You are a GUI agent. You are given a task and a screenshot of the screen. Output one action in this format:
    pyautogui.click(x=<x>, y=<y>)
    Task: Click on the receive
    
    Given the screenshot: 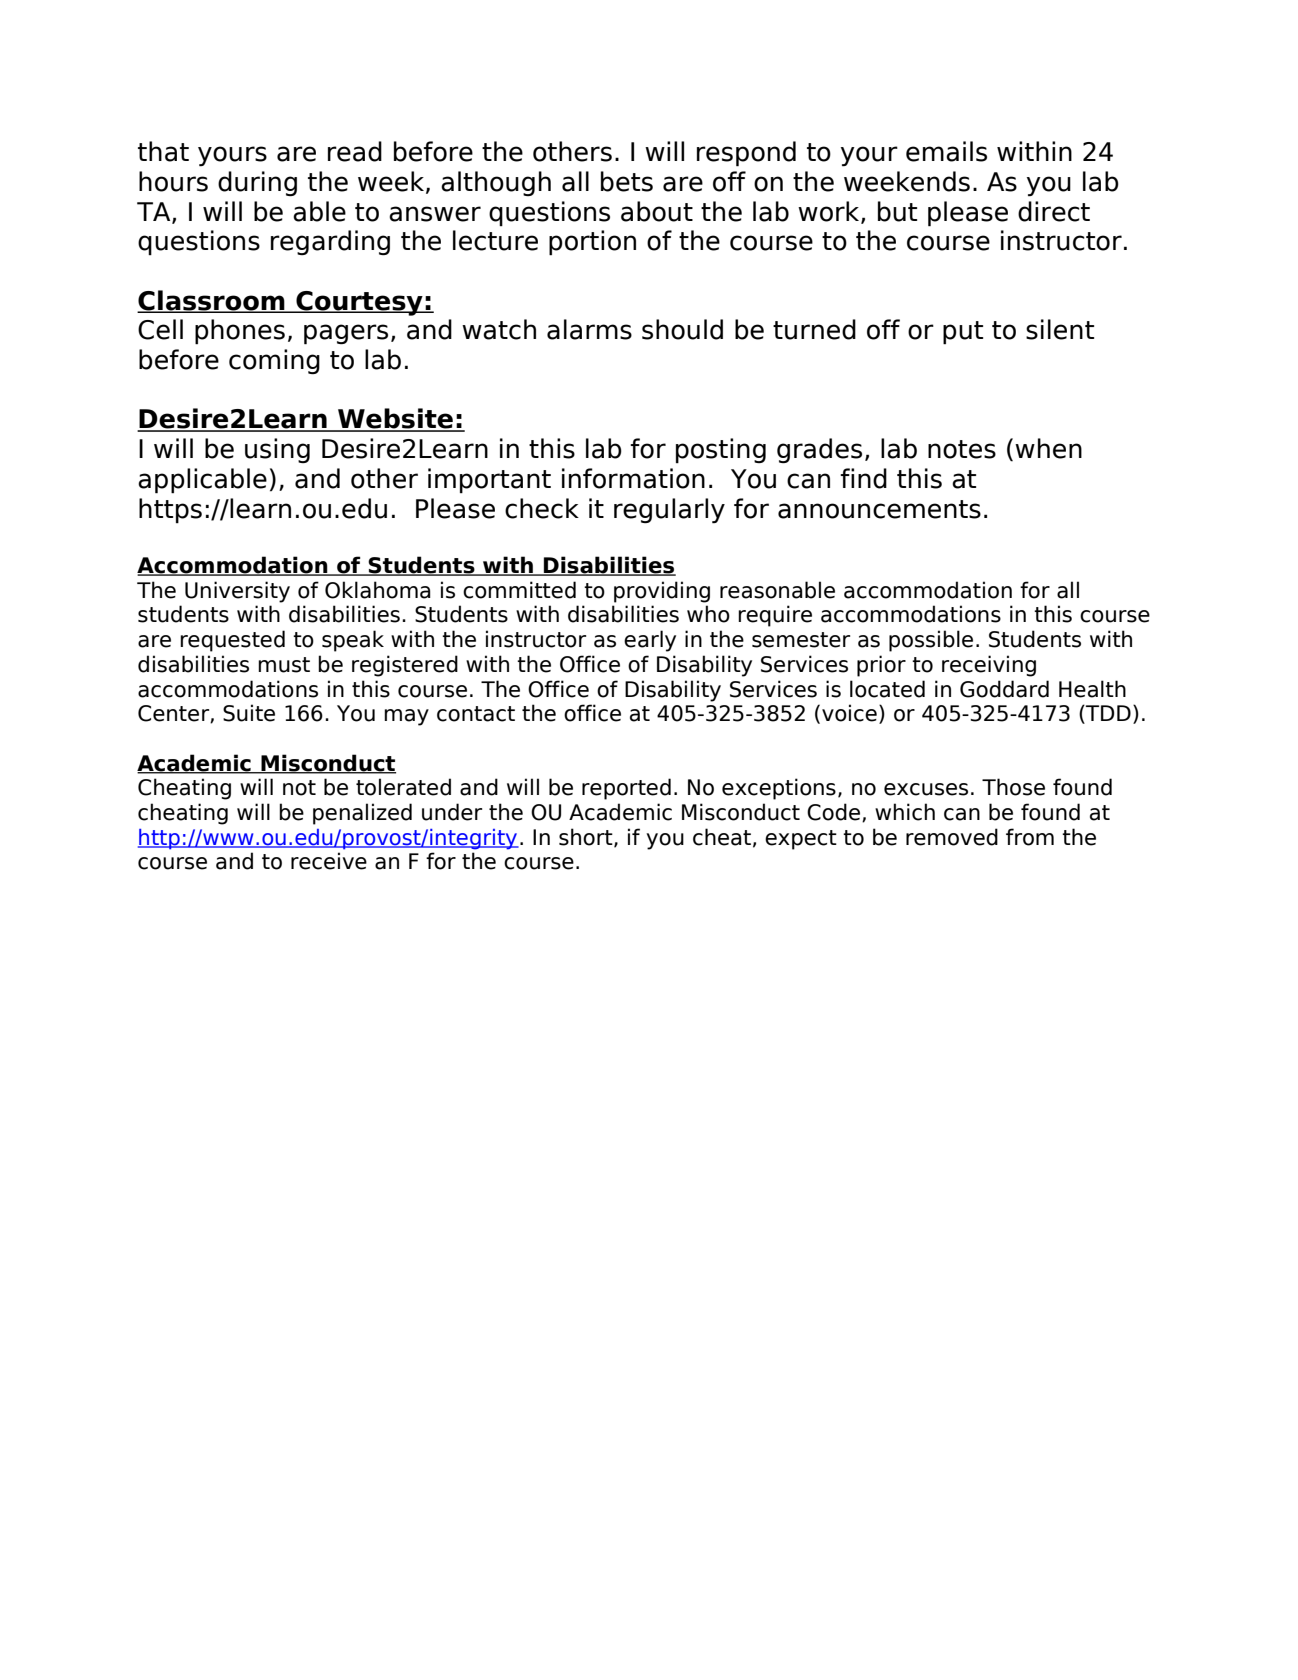 What is the action you would take?
    pyautogui.click(x=329, y=861)
